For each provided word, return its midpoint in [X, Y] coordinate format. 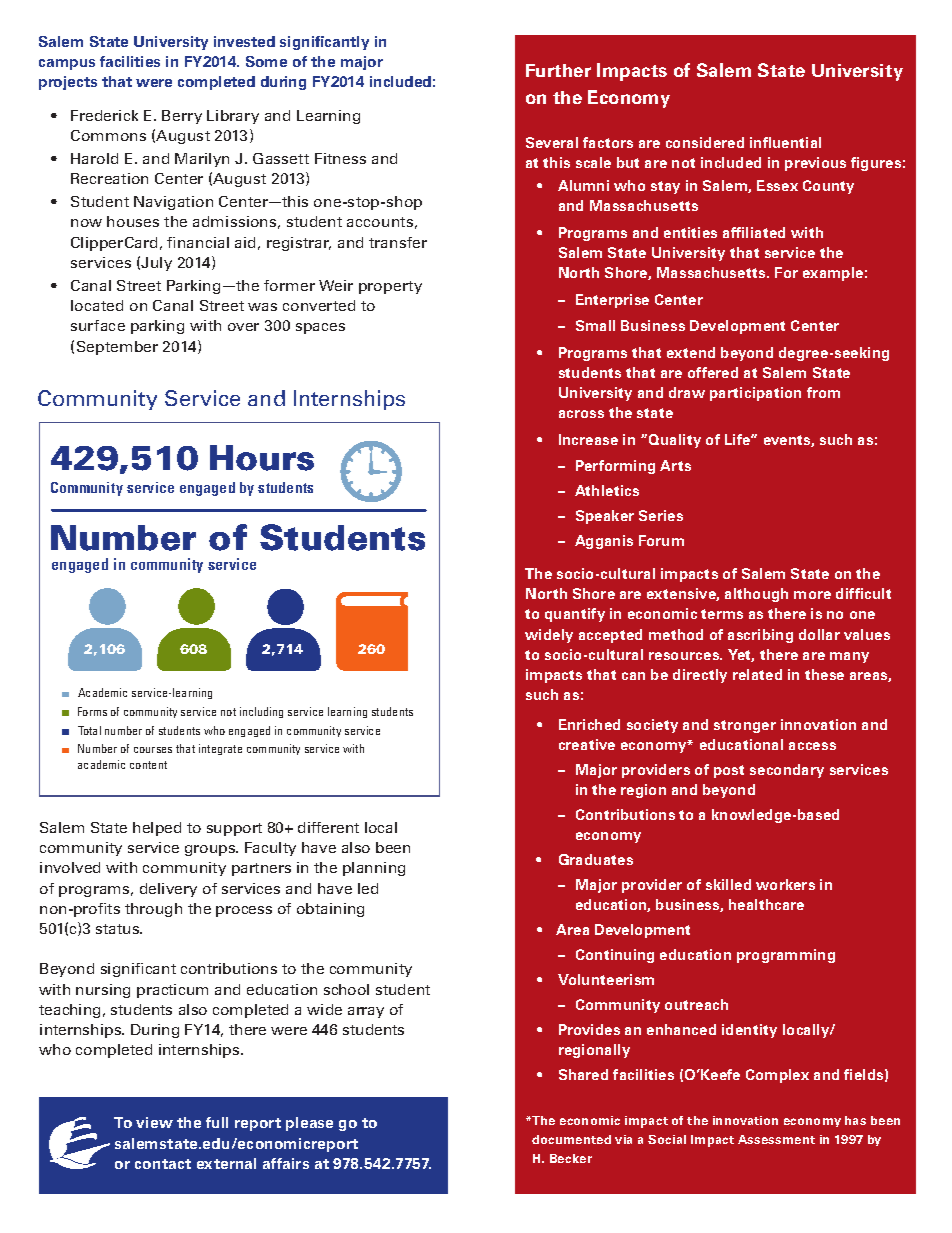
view [154, 1122]
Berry [182, 117]
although [756, 595]
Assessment [776, 1139]
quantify [575, 615]
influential [785, 142]
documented [571, 1139]
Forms [92, 711]
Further [558, 70]
